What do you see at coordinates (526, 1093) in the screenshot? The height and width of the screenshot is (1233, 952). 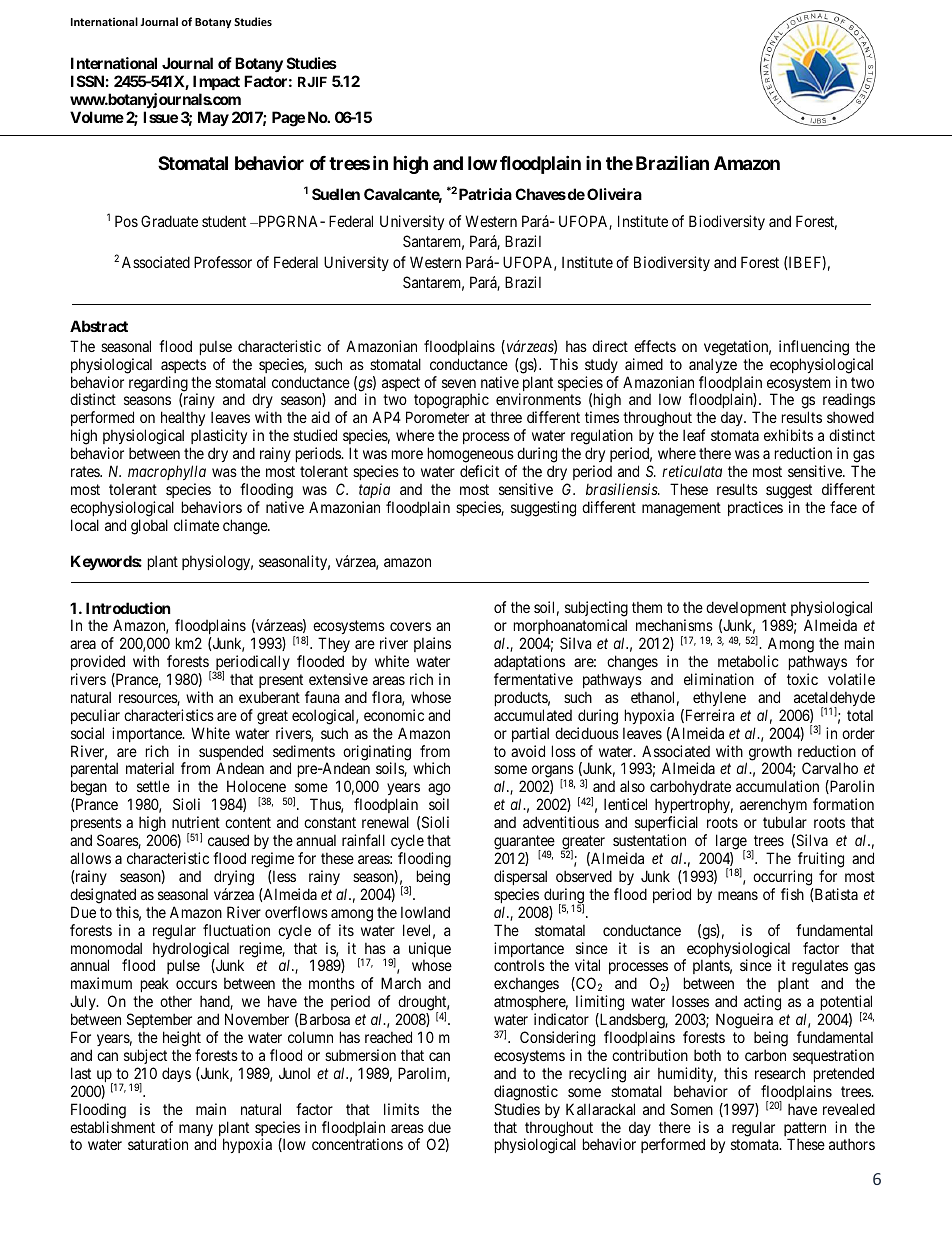 I see `diagnostic` at bounding box center [526, 1093].
